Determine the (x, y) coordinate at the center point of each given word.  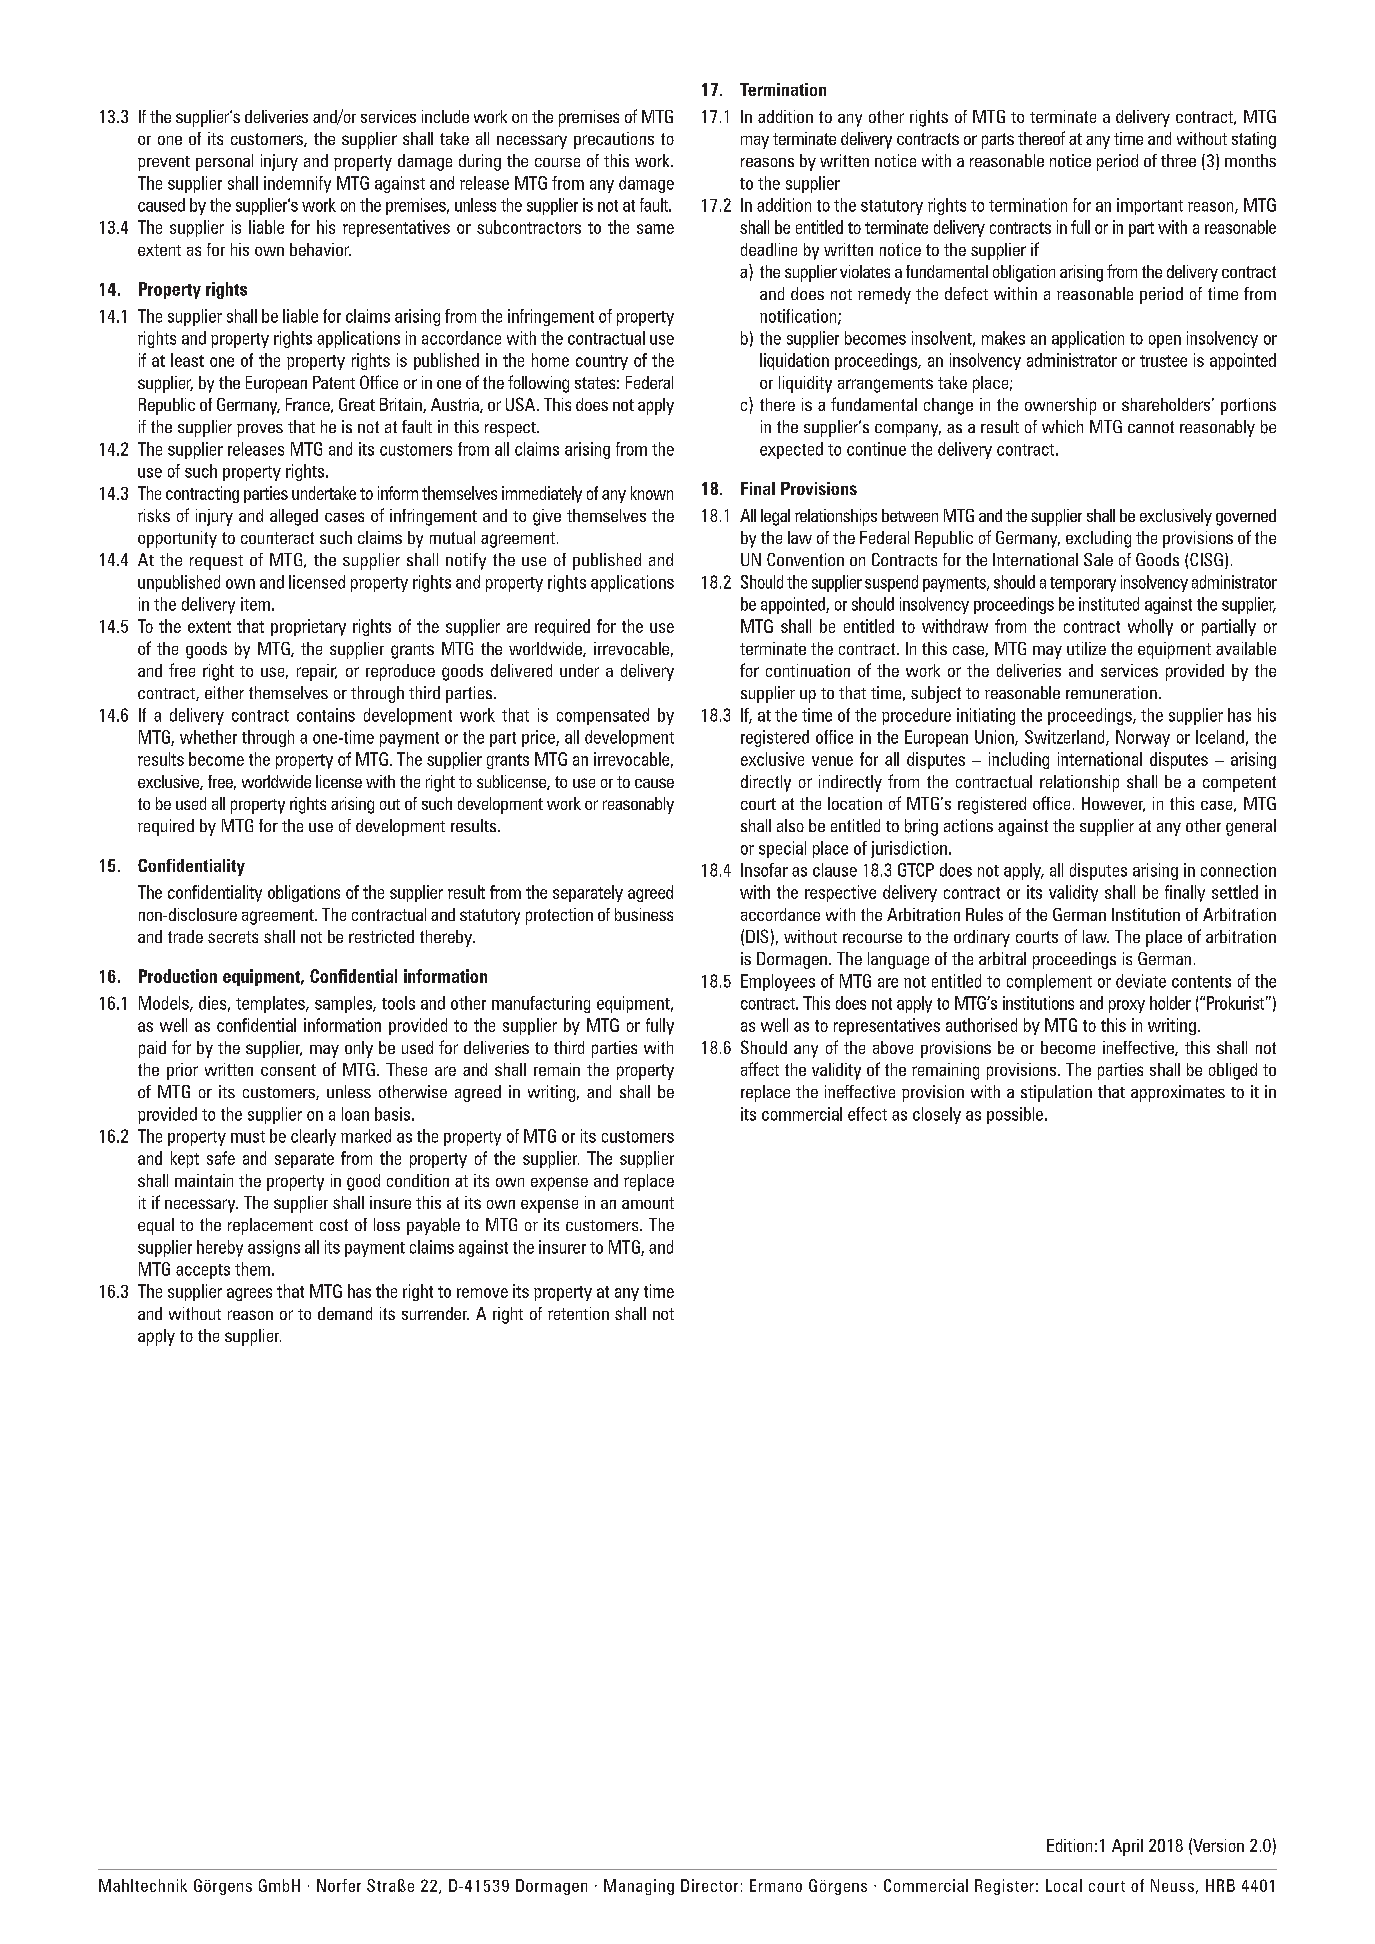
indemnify (297, 184)
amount (648, 1203)
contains (326, 715)
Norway (1143, 738)
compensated (603, 716)
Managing (639, 1887)
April (1127, 1847)
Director (709, 1885)
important (1150, 206)
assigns (274, 1248)
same (655, 229)
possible (1015, 1115)
